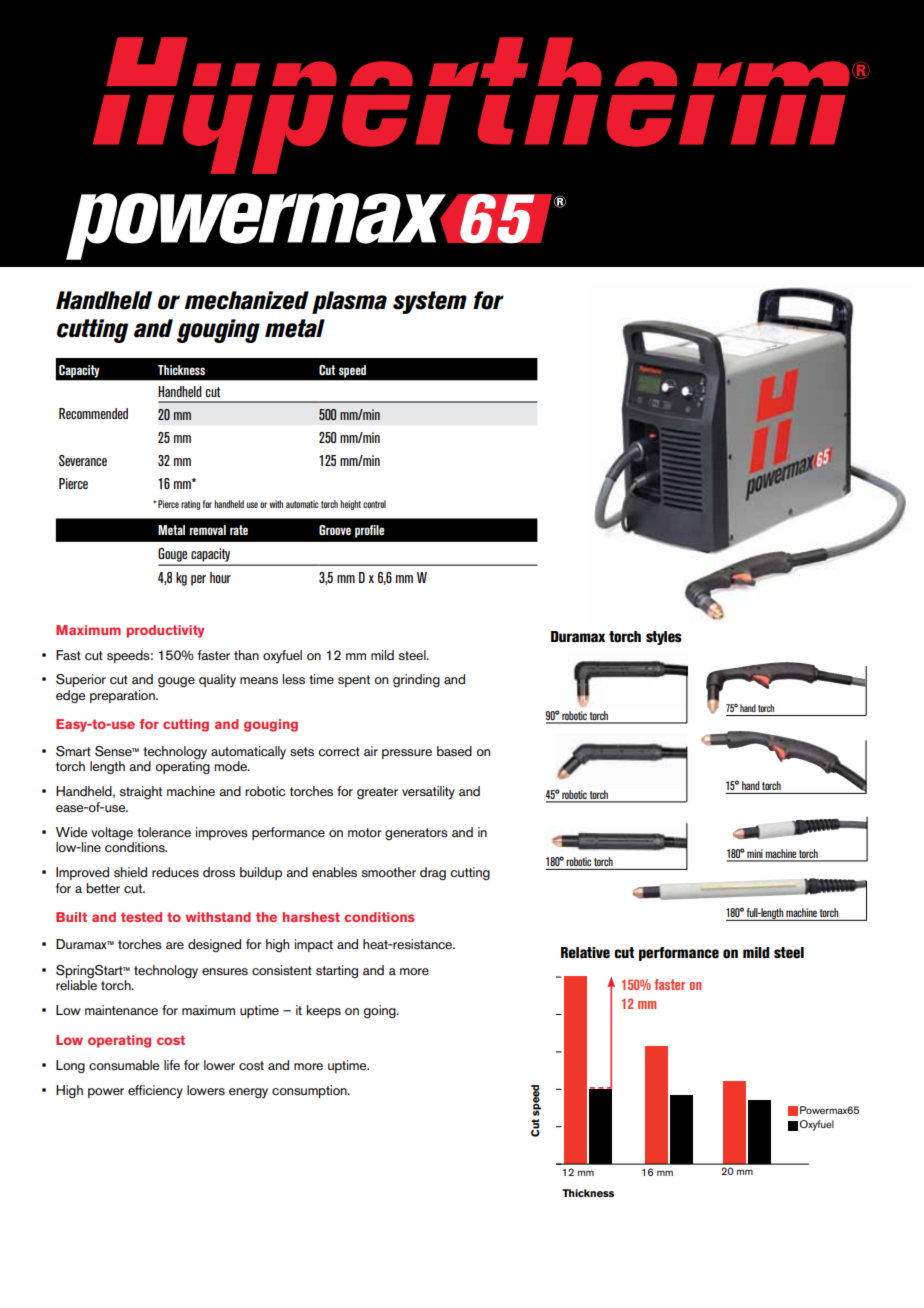  I want to click on mechanized, so click(247, 300).
